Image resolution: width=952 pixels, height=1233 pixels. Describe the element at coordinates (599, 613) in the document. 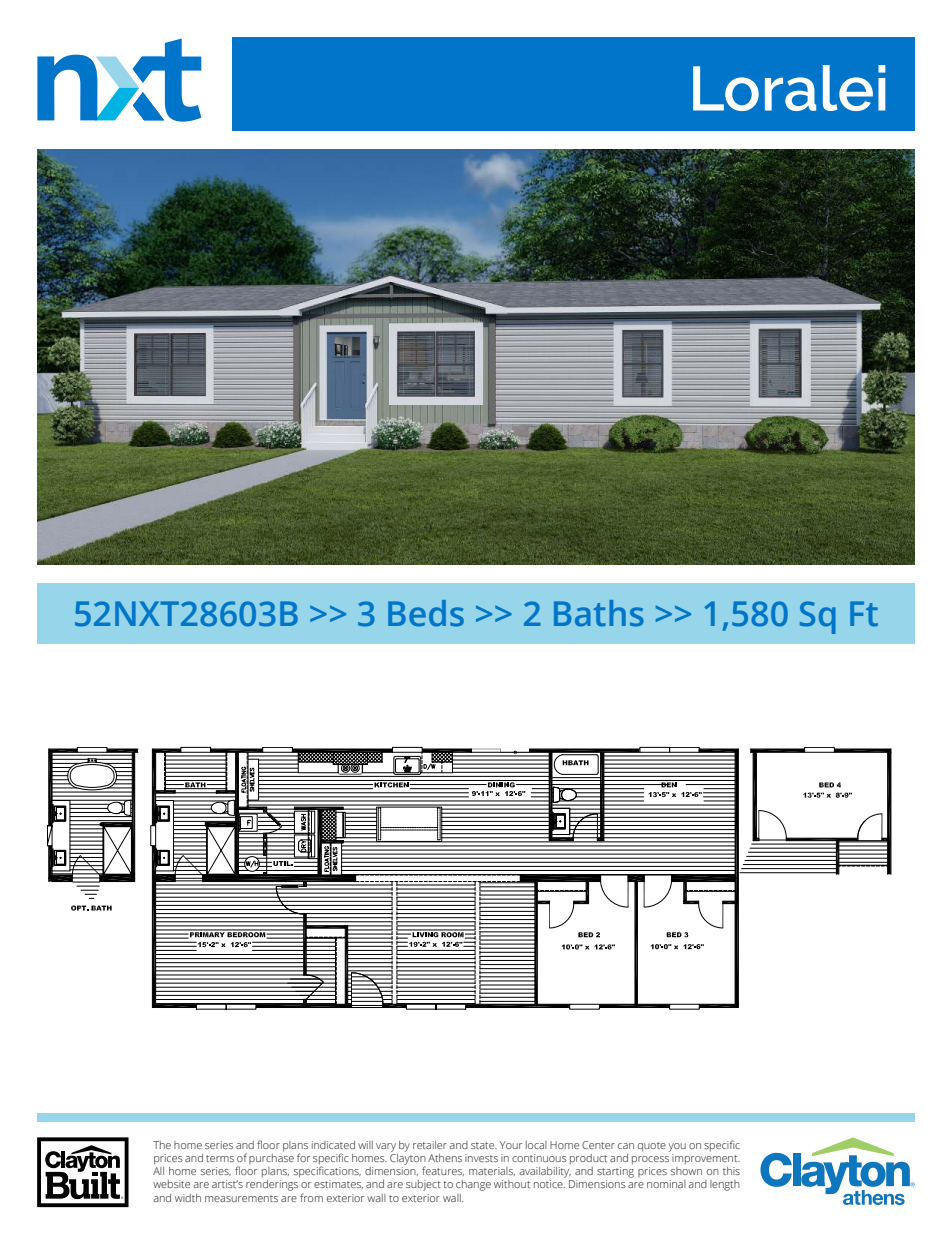

I see `Baths` at that location.
